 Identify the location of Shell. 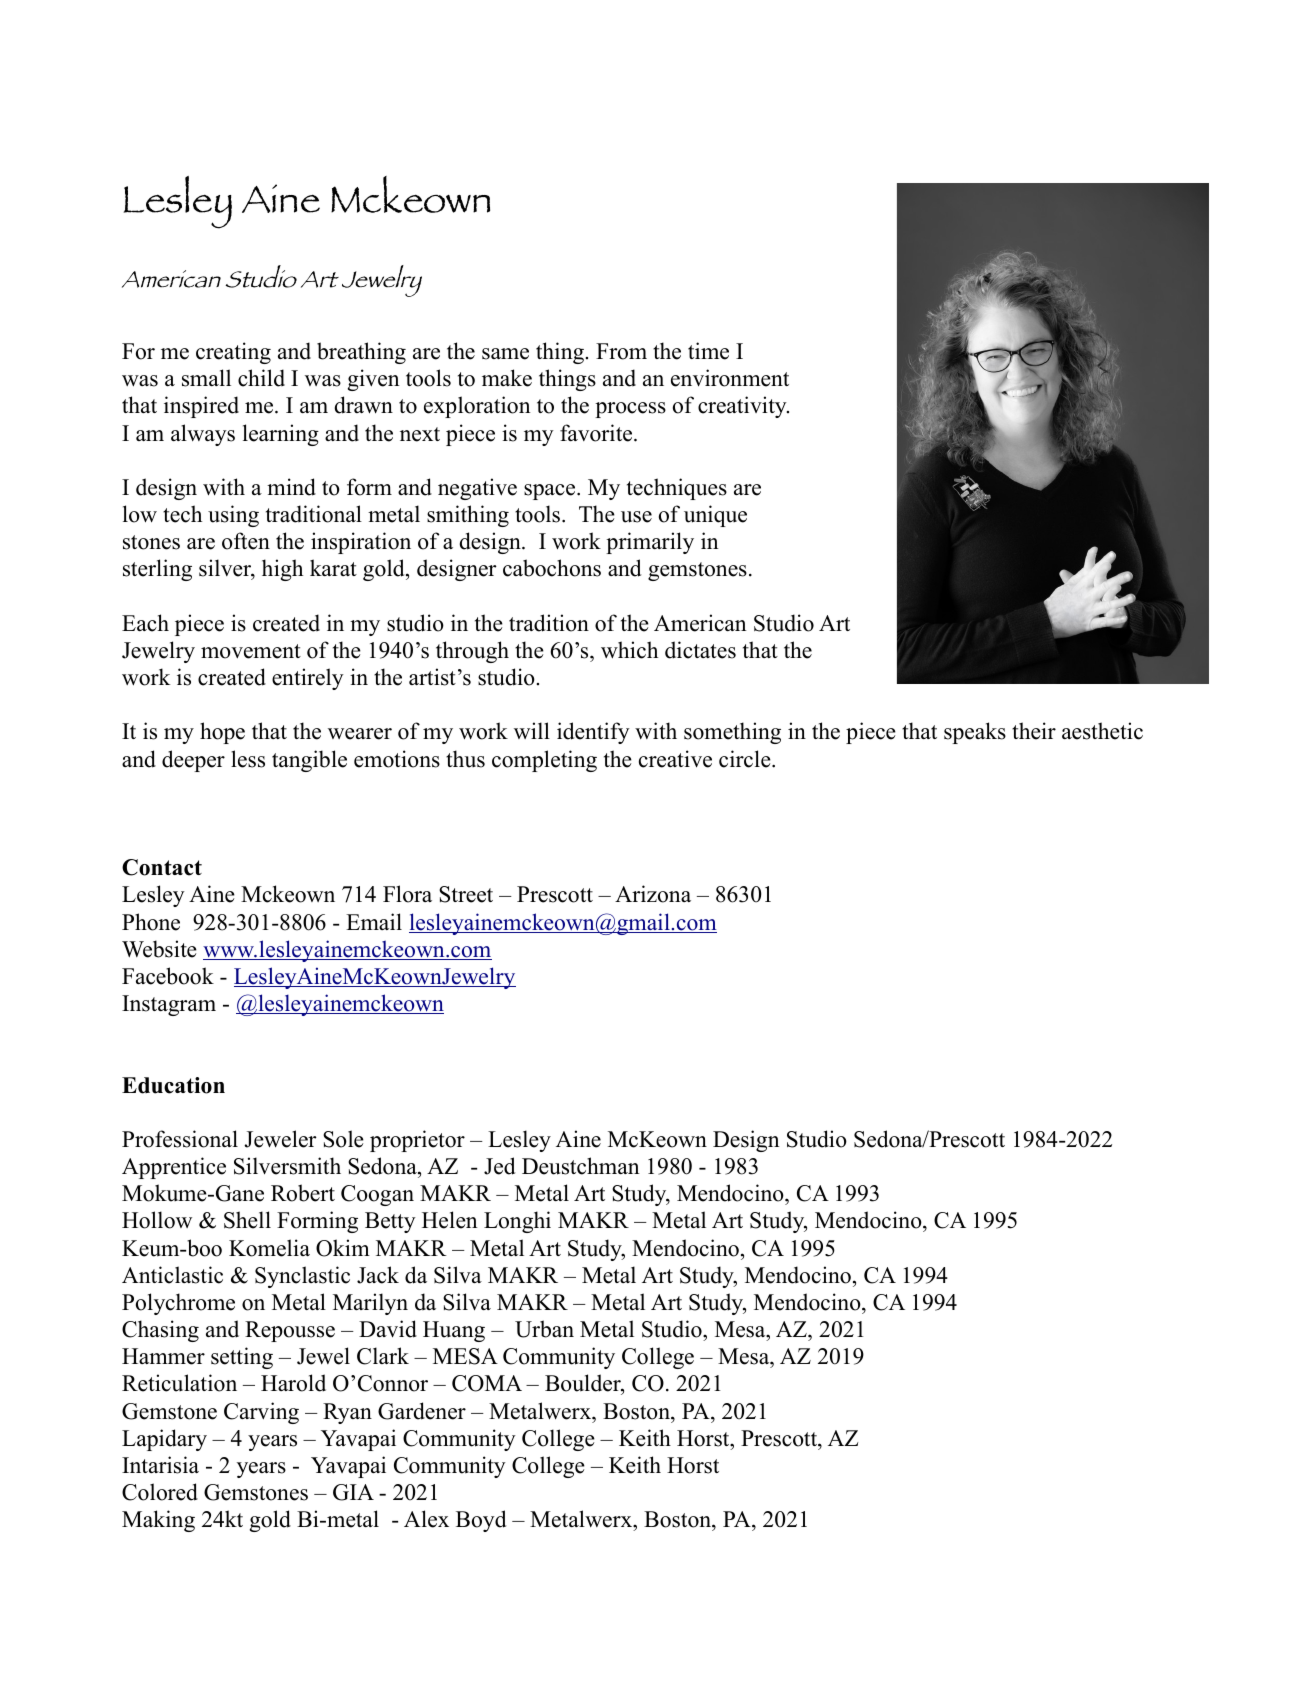
(247, 1220).
